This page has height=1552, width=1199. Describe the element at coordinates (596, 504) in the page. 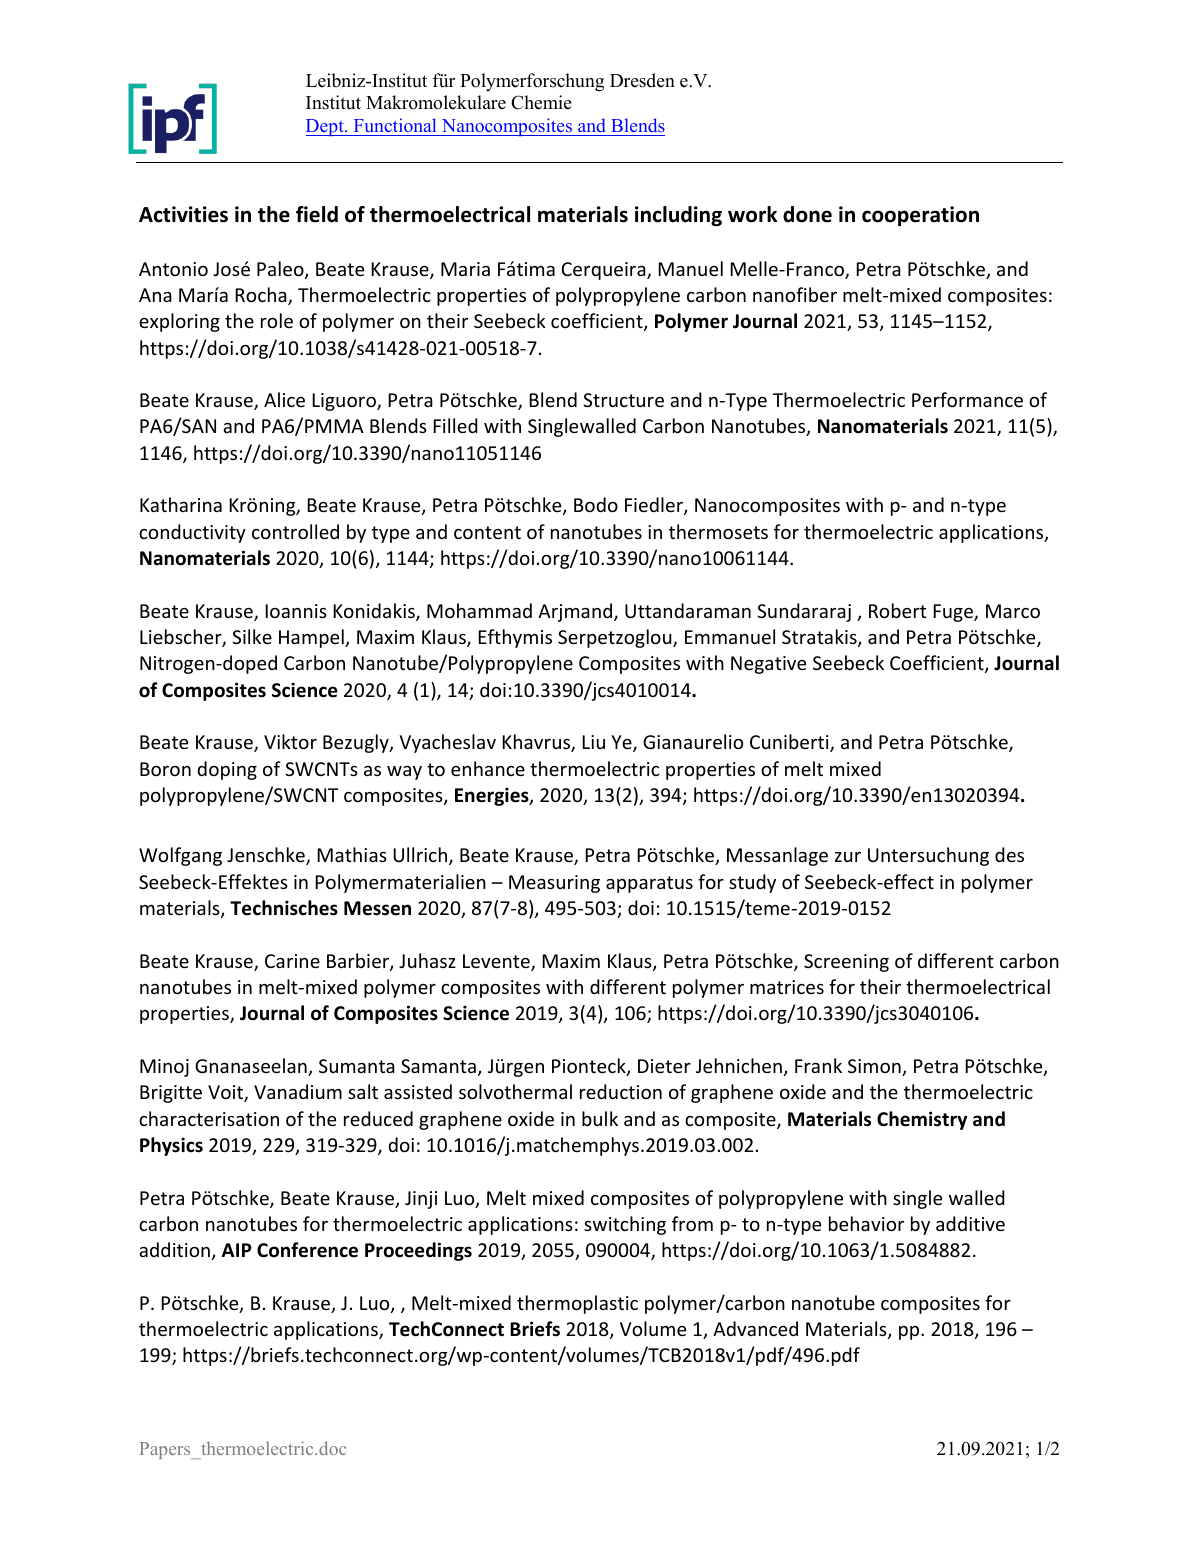

I see `Bodo` at that location.
